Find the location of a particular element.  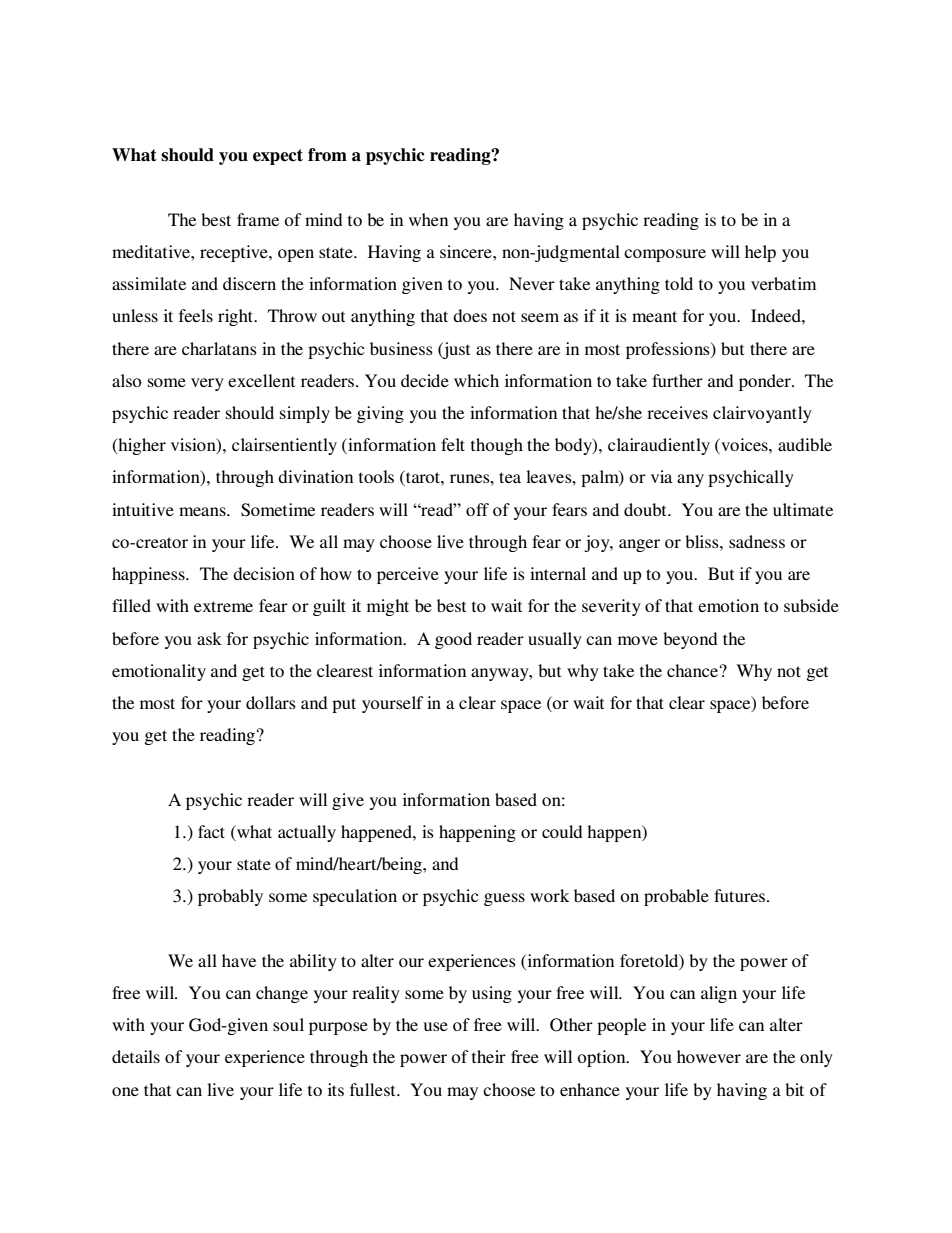

ponder is located at coordinates (766, 382).
